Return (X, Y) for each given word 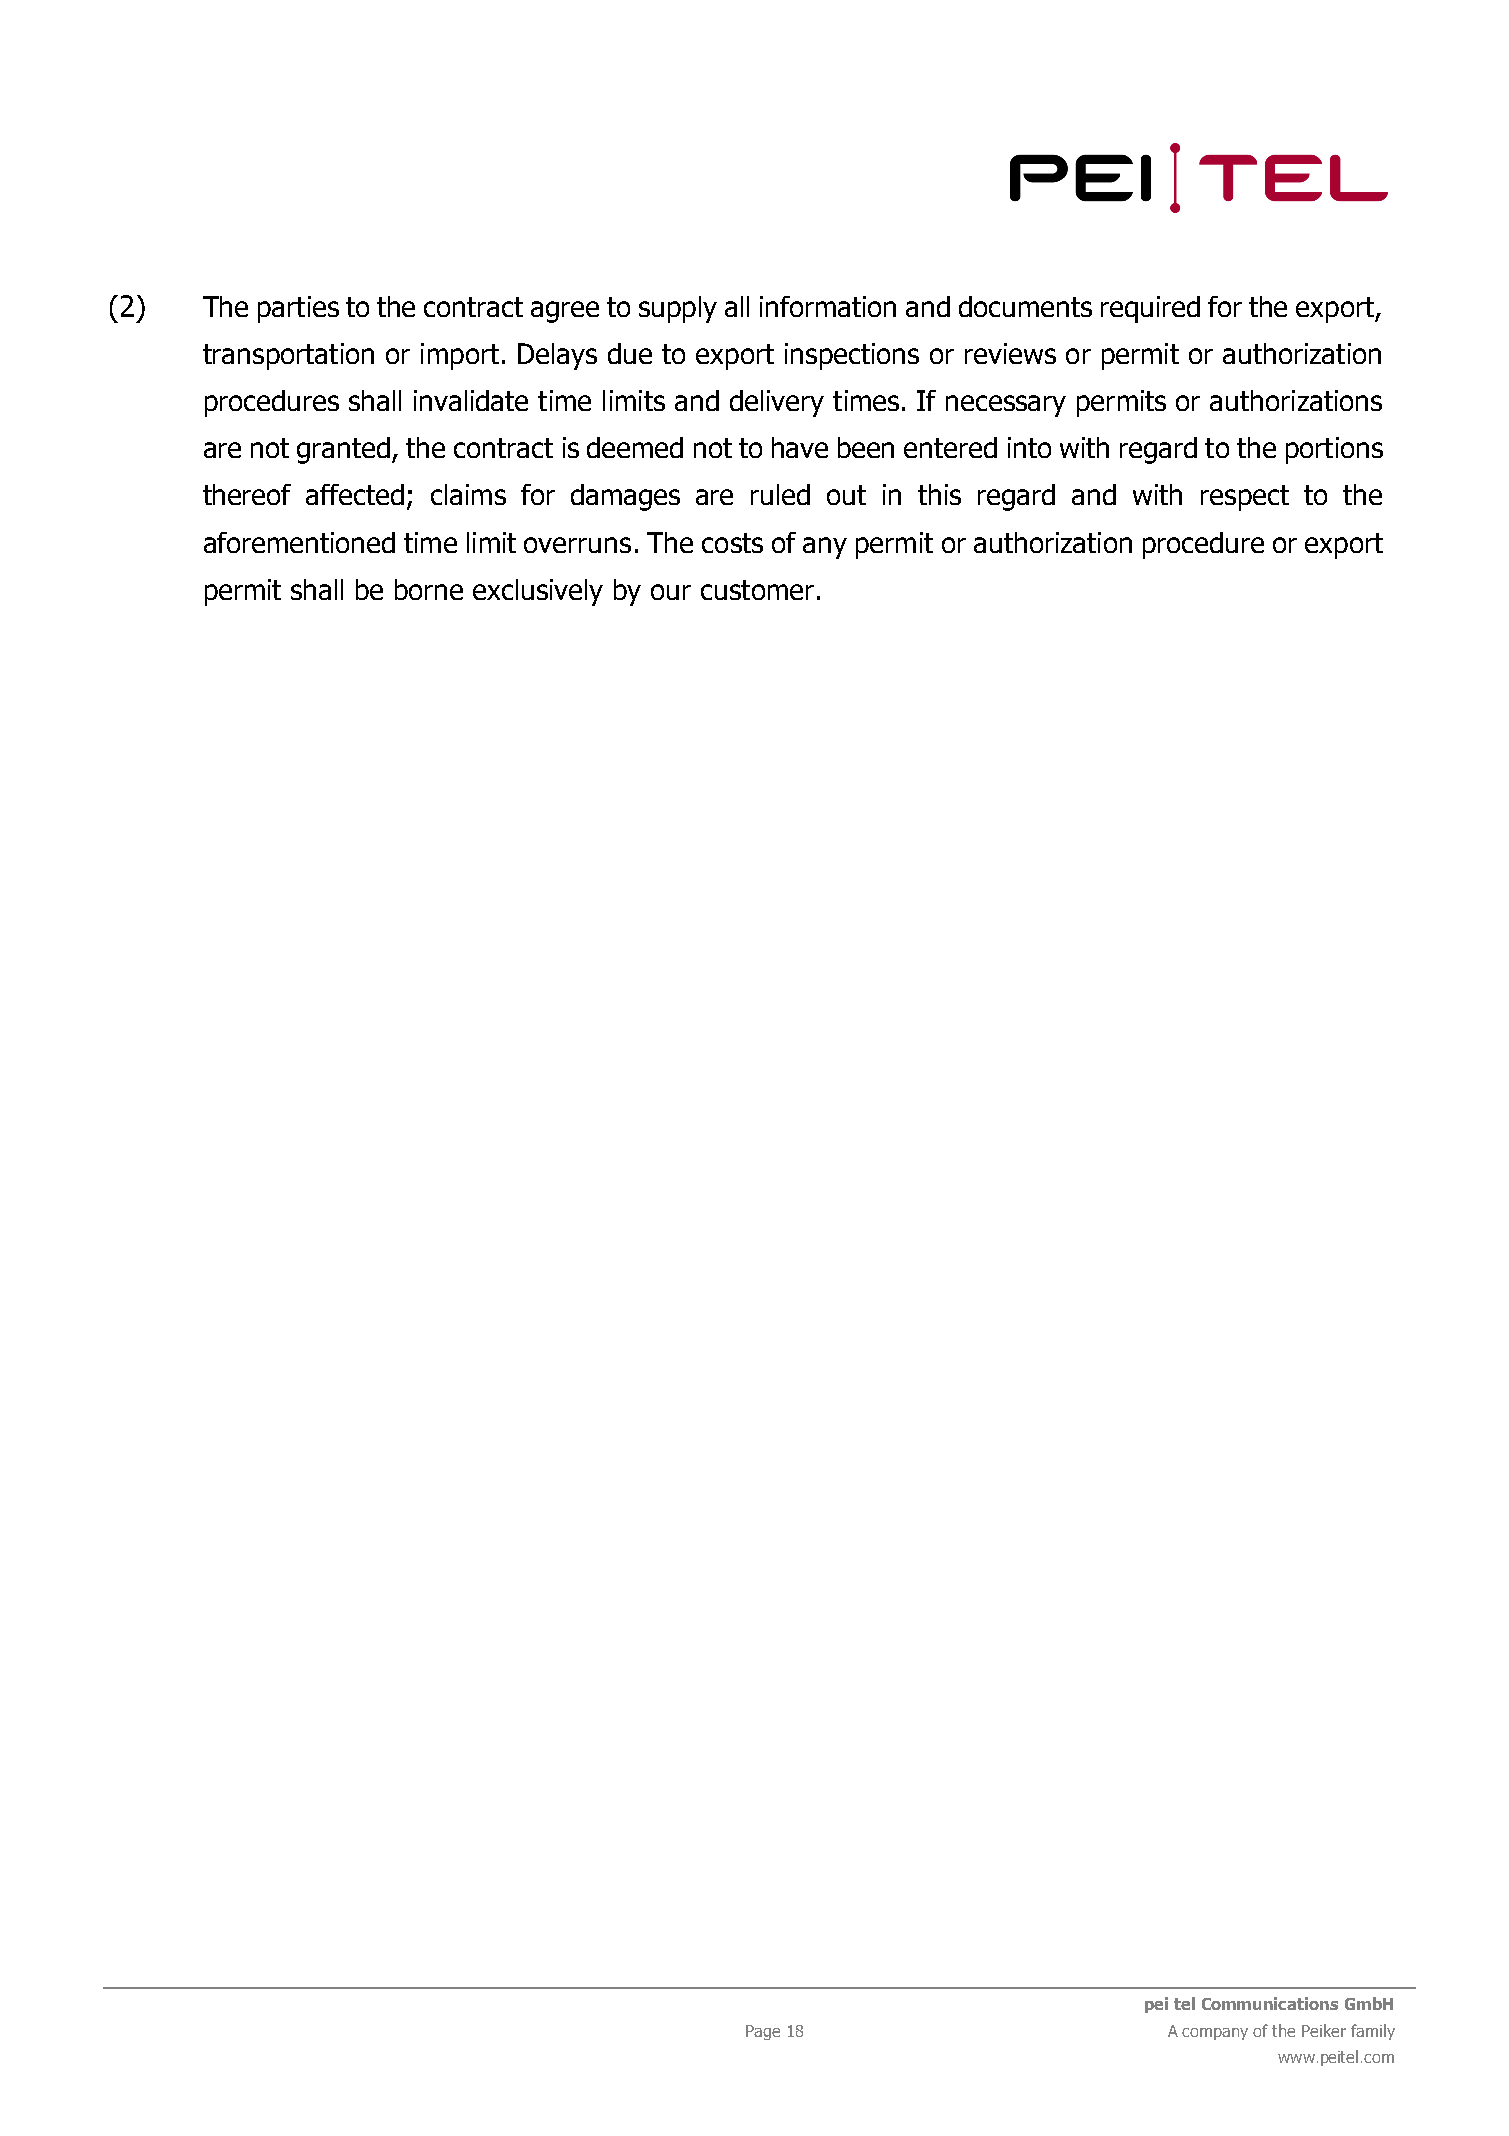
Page (763, 2032)
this (939, 494)
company (1215, 2034)
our (671, 592)
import (460, 356)
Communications (1270, 2003)
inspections (852, 356)
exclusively (538, 592)
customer (757, 590)
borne (429, 589)
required (1150, 309)
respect (1245, 498)
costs (732, 543)
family (1373, 2032)
